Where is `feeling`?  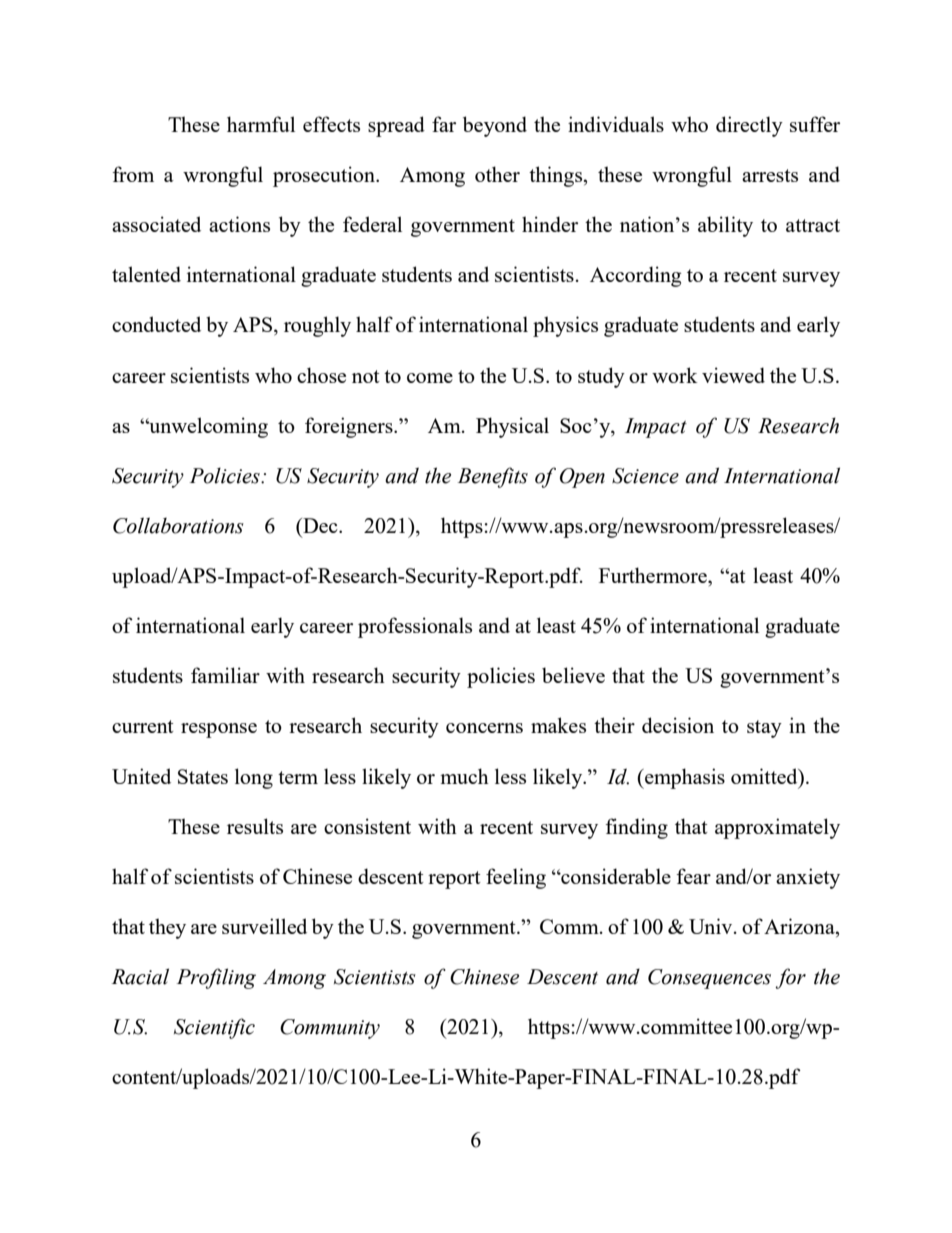
feeling is located at coordinates (516, 878).
